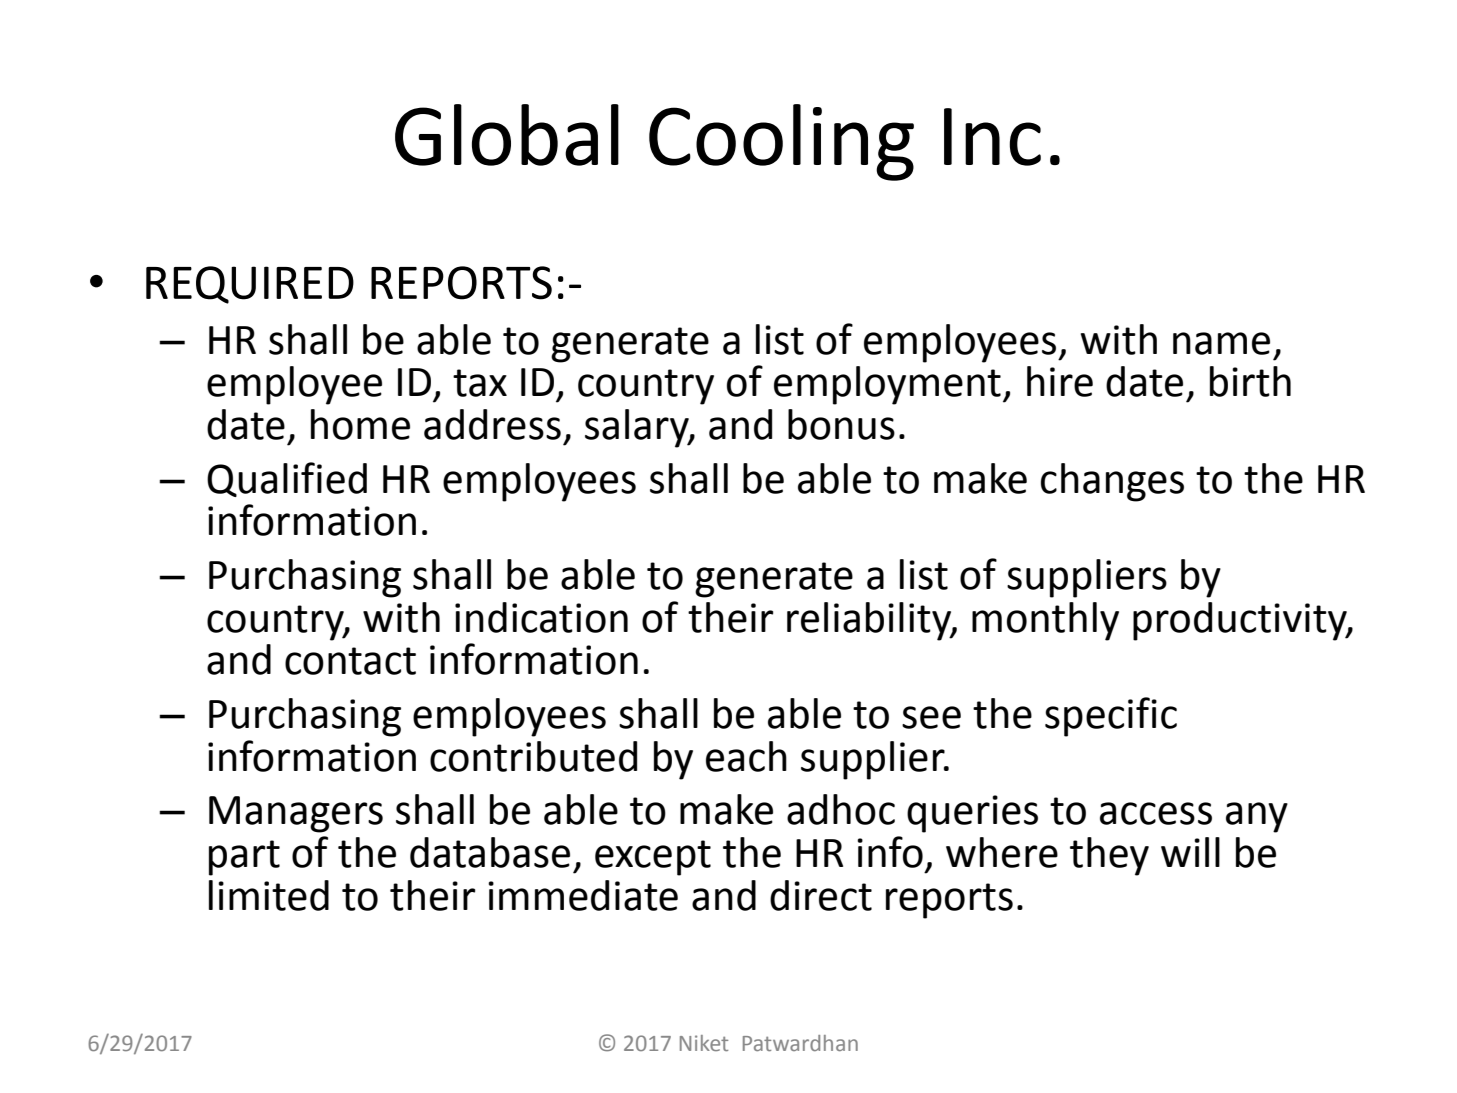 The width and height of the screenshot is (1457, 1093). Describe the element at coordinates (781, 142) in the screenshot. I see `Cooling` at that location.
